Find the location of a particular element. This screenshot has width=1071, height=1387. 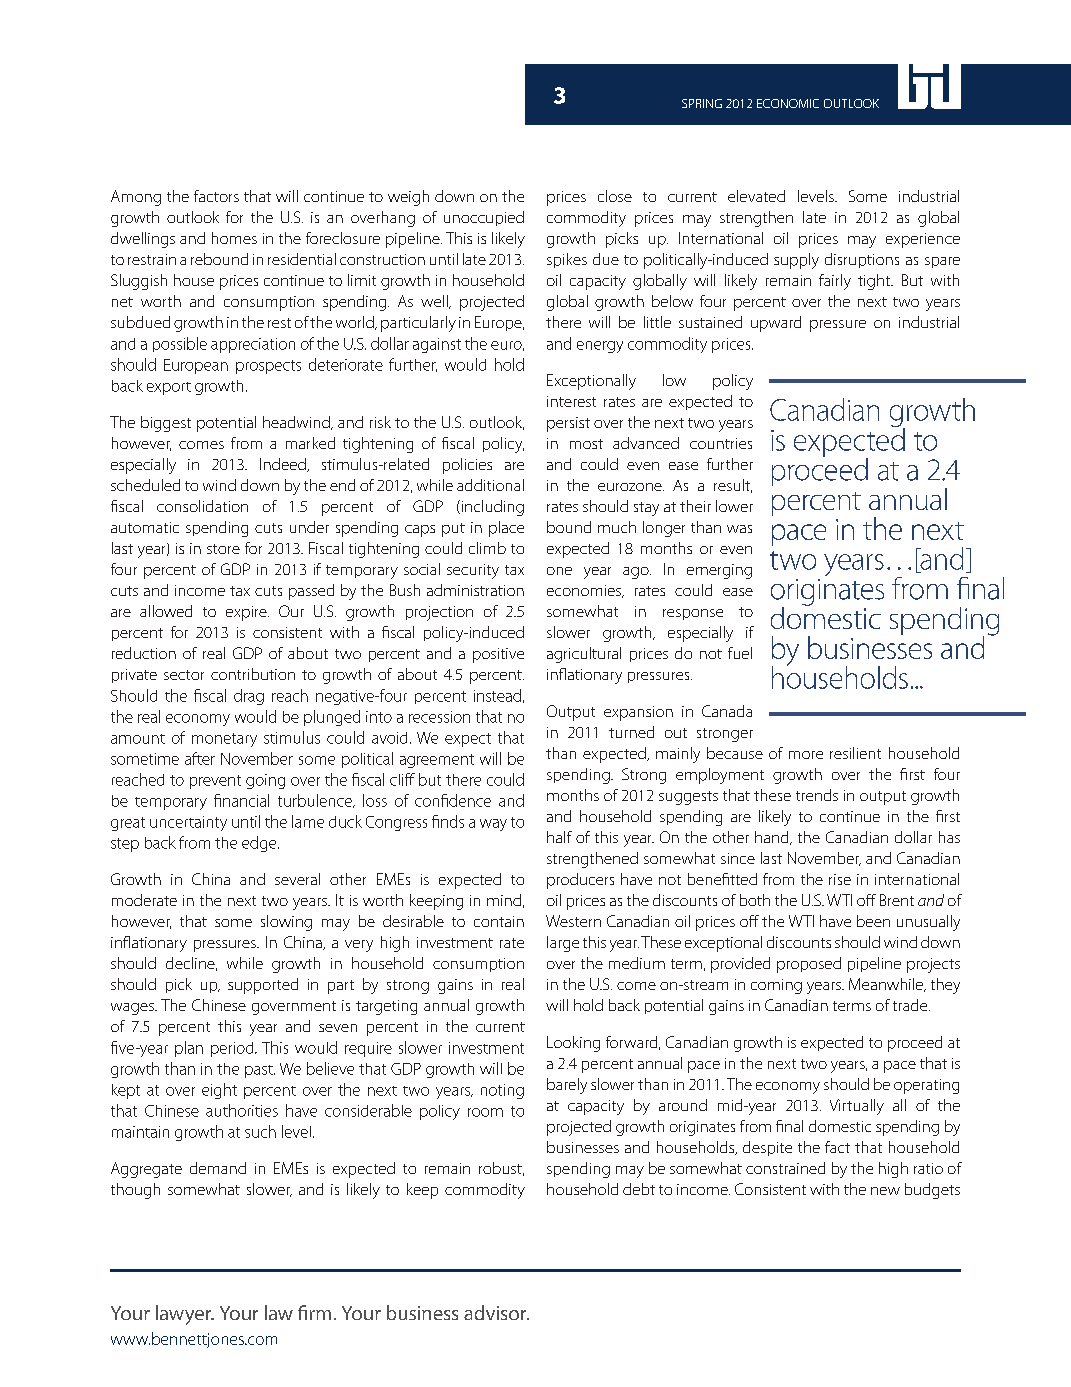

drag is located at coordinates (249, 697).
